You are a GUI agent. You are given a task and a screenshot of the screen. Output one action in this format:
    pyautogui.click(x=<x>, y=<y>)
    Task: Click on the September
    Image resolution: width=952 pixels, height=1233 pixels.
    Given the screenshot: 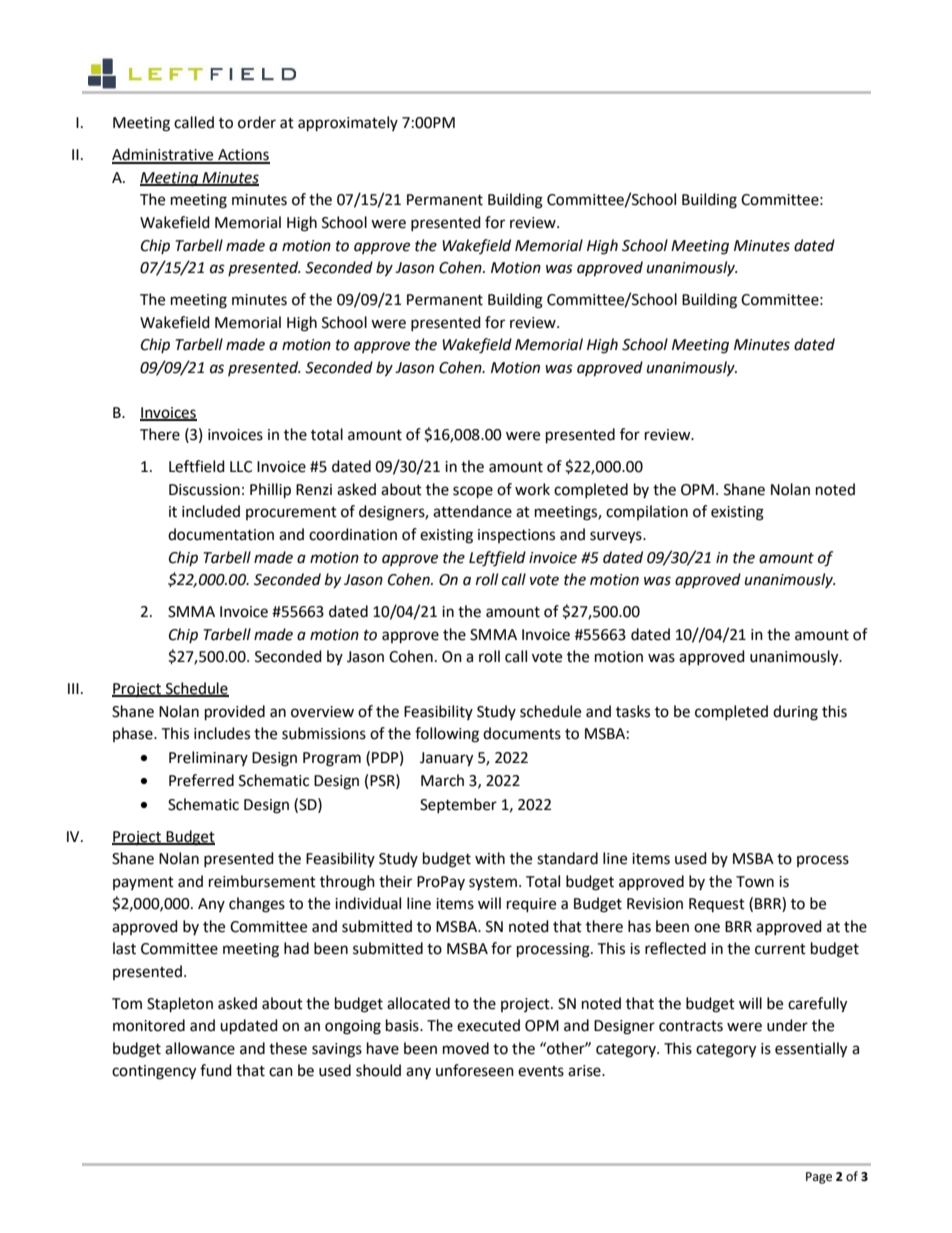 What is the action you would take?
    pyautogui.click(x=458, y=805)
